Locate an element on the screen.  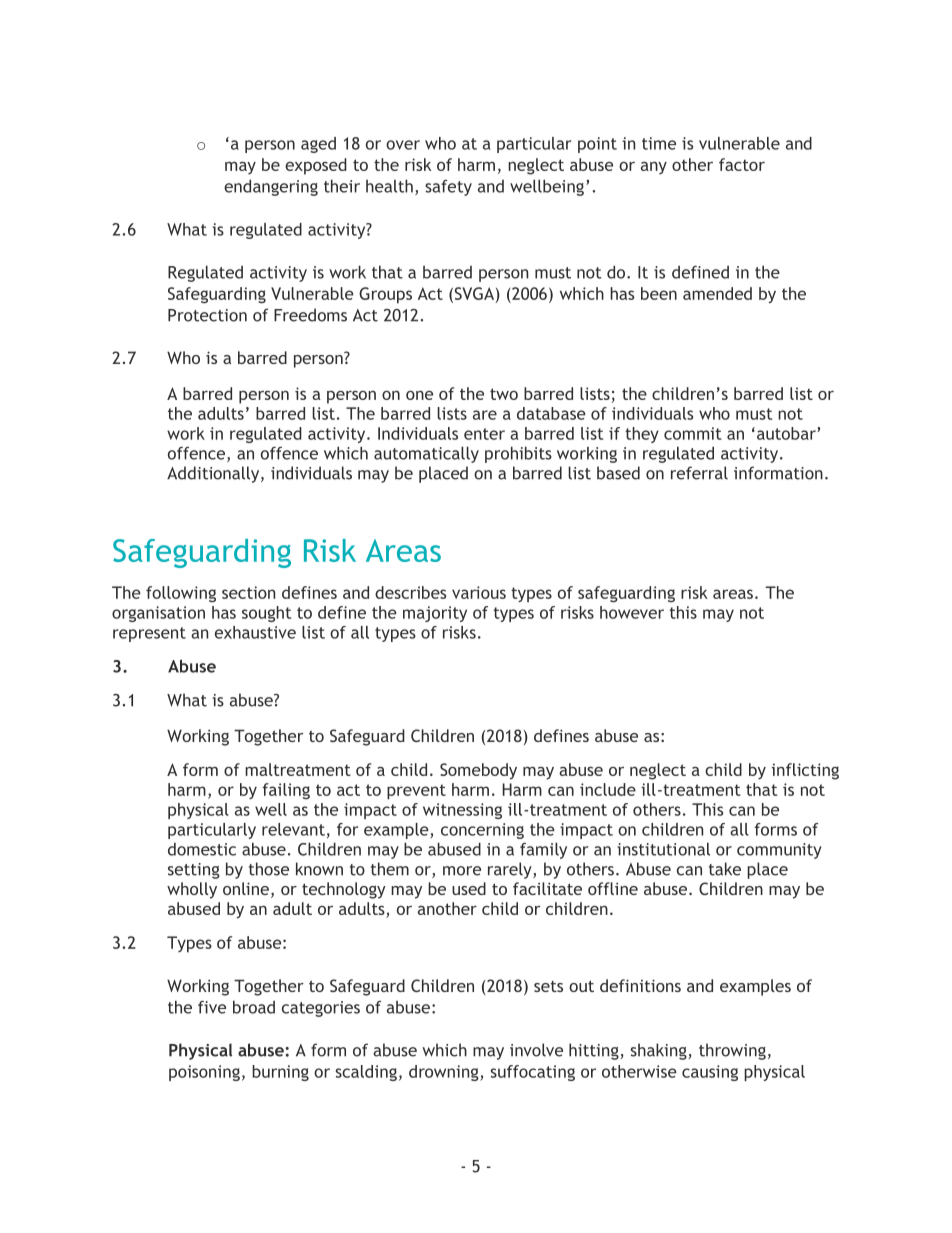
inflicting is located at coordinates (805, 771).
